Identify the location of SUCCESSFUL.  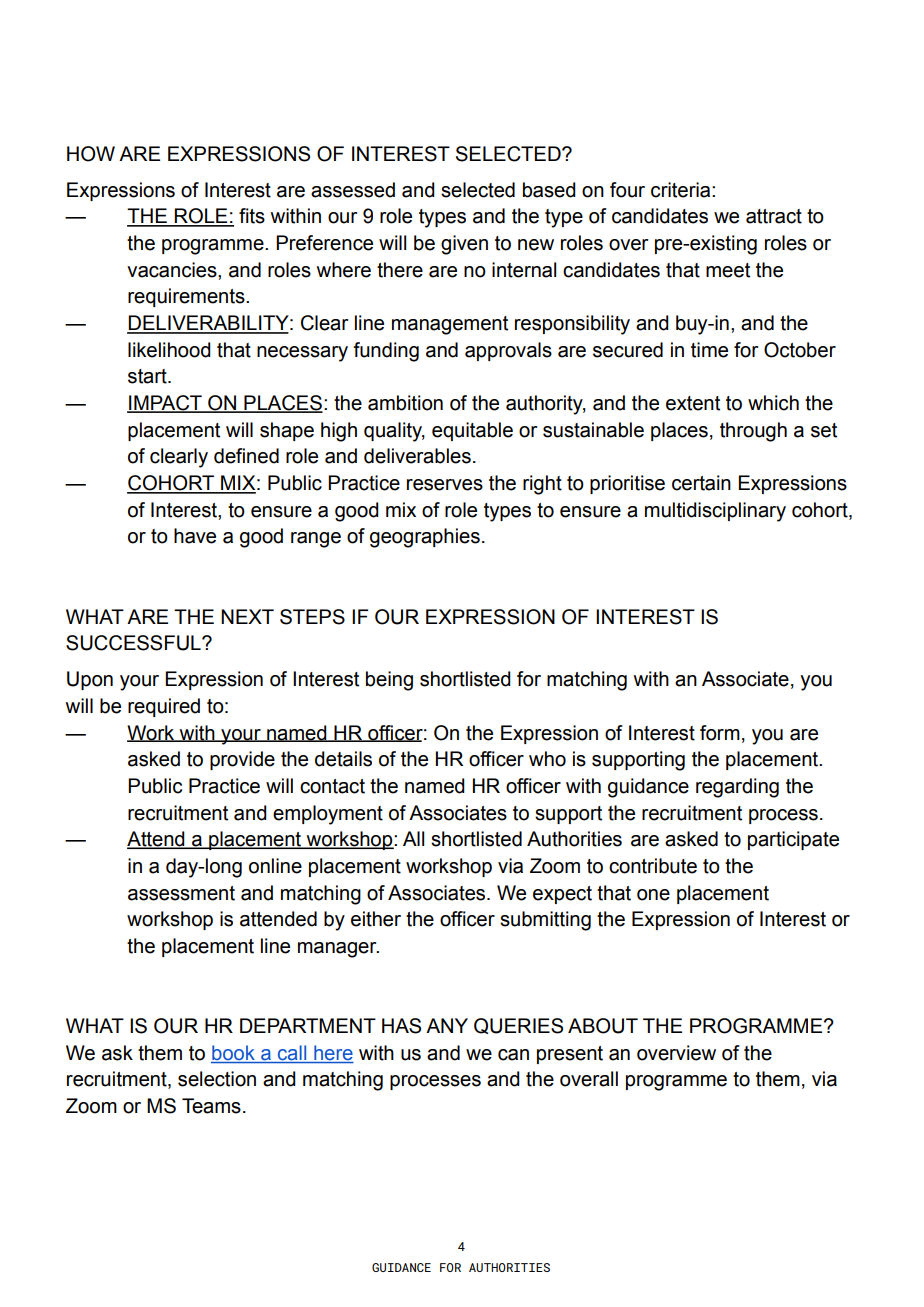
(134, 643).
